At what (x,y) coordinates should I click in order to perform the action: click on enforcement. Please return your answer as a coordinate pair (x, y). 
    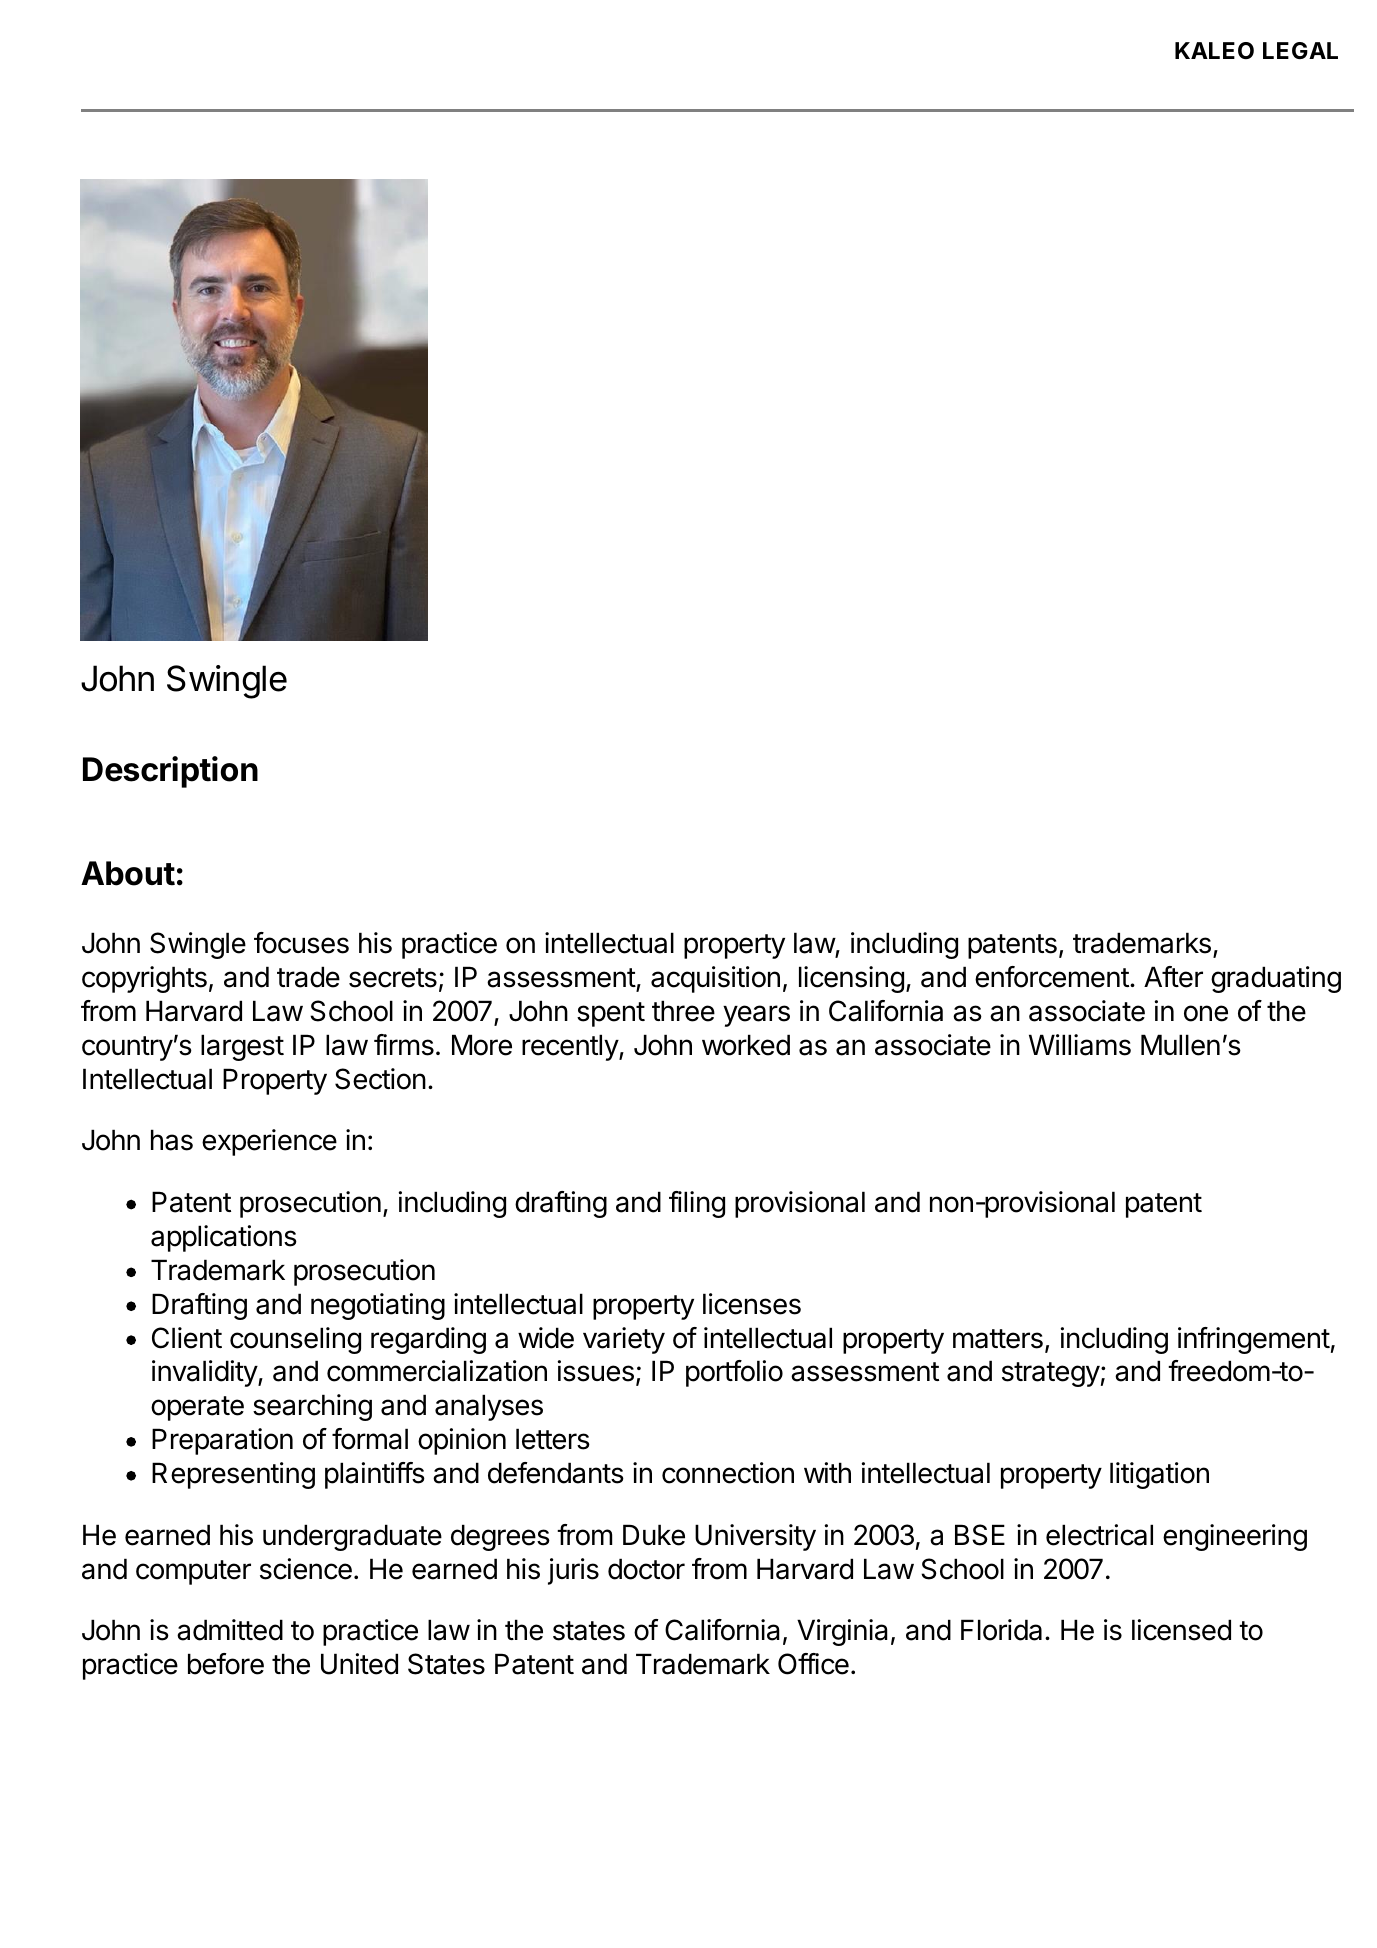
    Looking at the image, I should click on (1052, 977).
